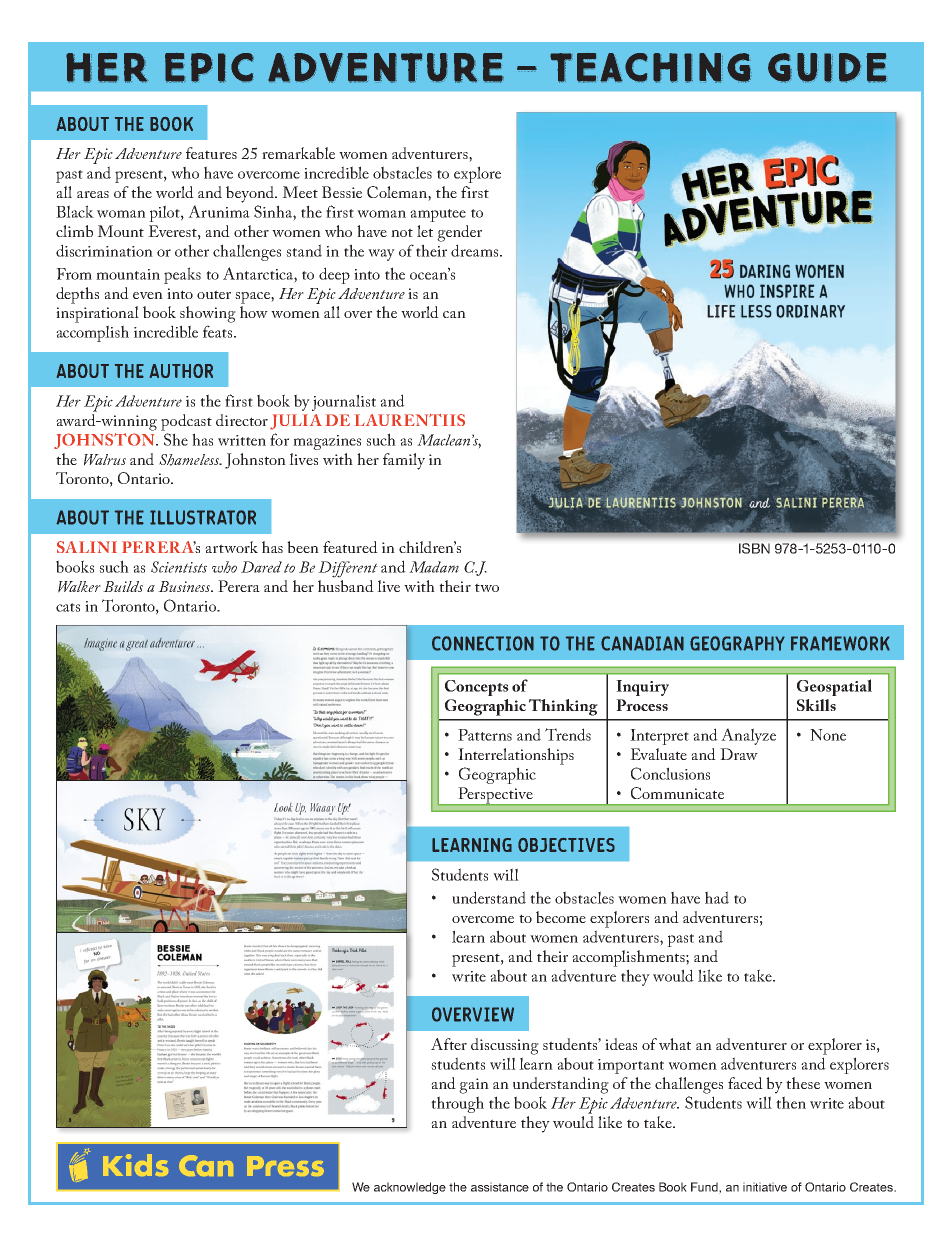 The width and height of the screenshot is (952, 1233). I want to click on had, so click(717, 897).
